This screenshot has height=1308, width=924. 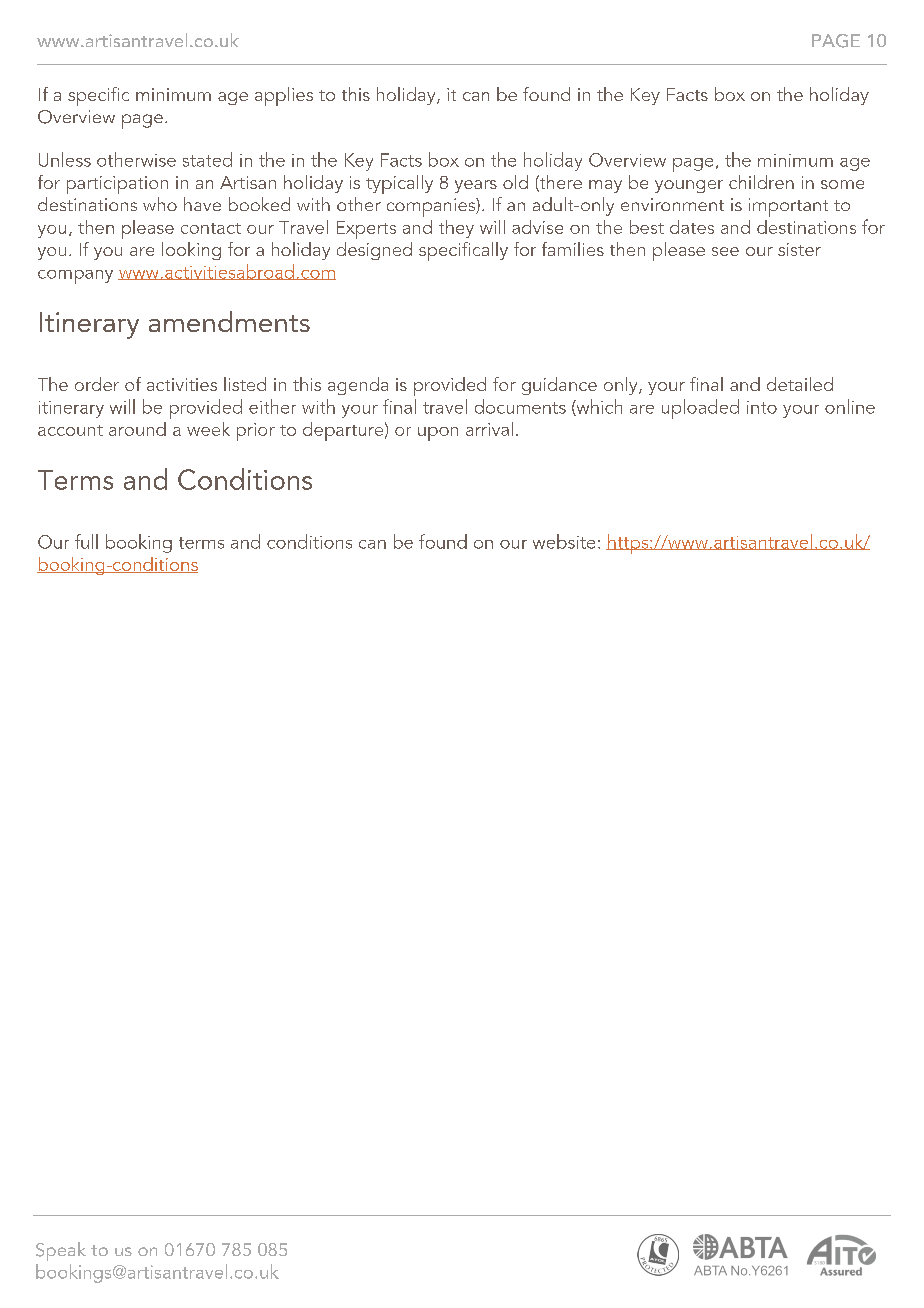 I want to click on website, so click(x=564, y=541).
